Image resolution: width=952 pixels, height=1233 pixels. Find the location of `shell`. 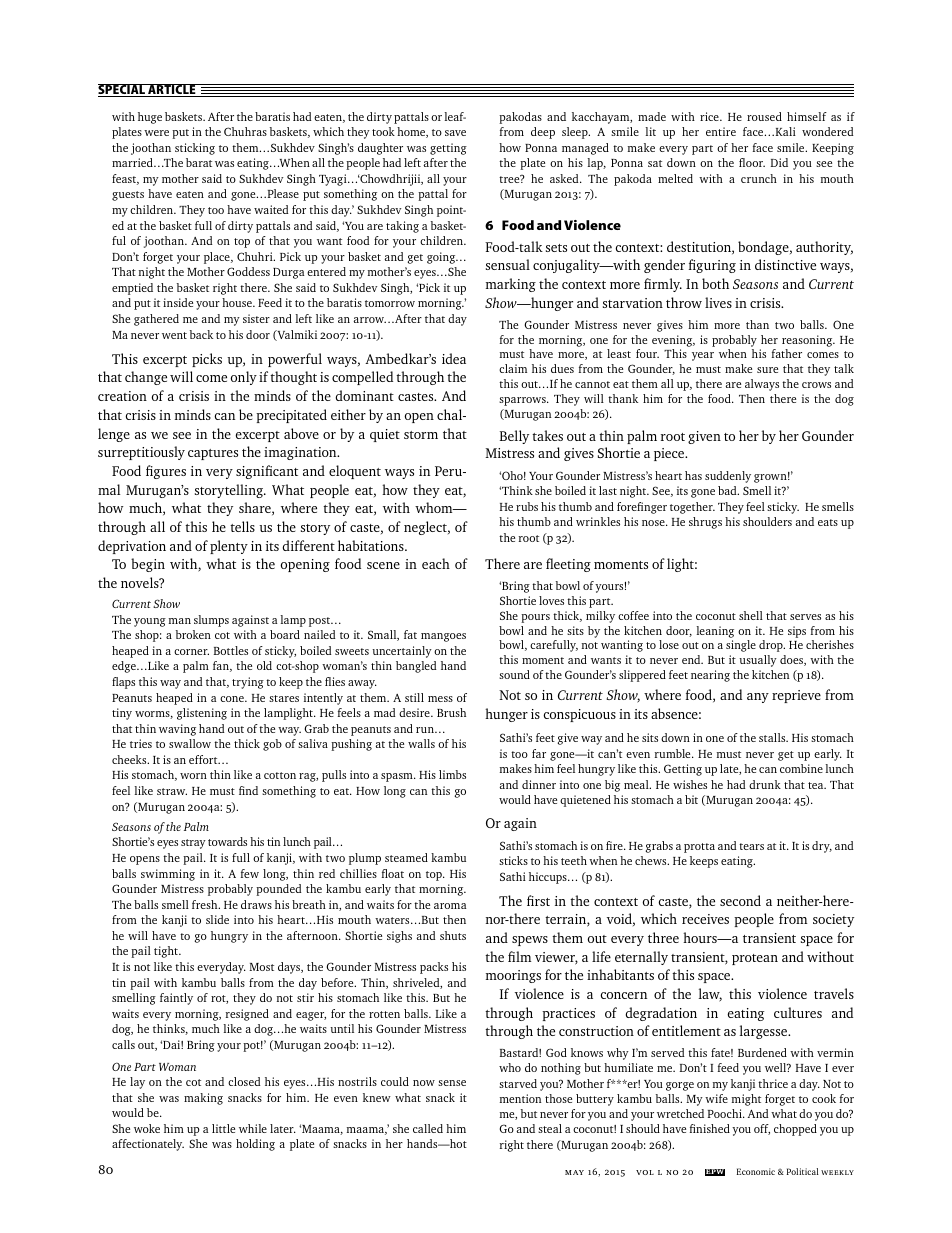

shell is located at coordinates (751, 615).
